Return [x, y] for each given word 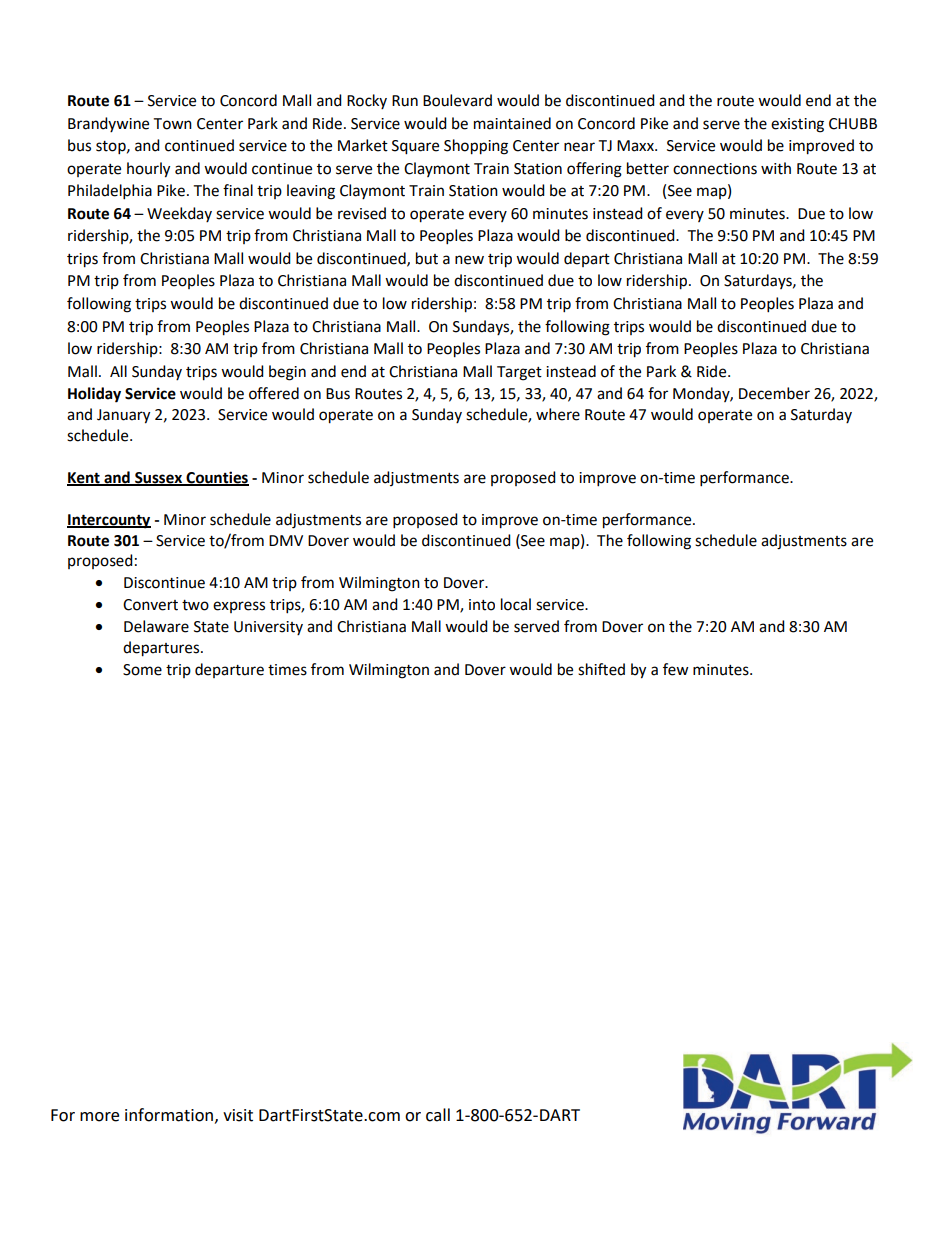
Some [142, 670]
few [676, 669]
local [516, 604]
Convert [150, 605]
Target [519, 373]
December [774, 393]
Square [415, 147]
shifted [601, 669]
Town [172, 124]
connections [715, 169]
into [482, 605]
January [123, 416]
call [438, 1115]
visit [238, 1115]
